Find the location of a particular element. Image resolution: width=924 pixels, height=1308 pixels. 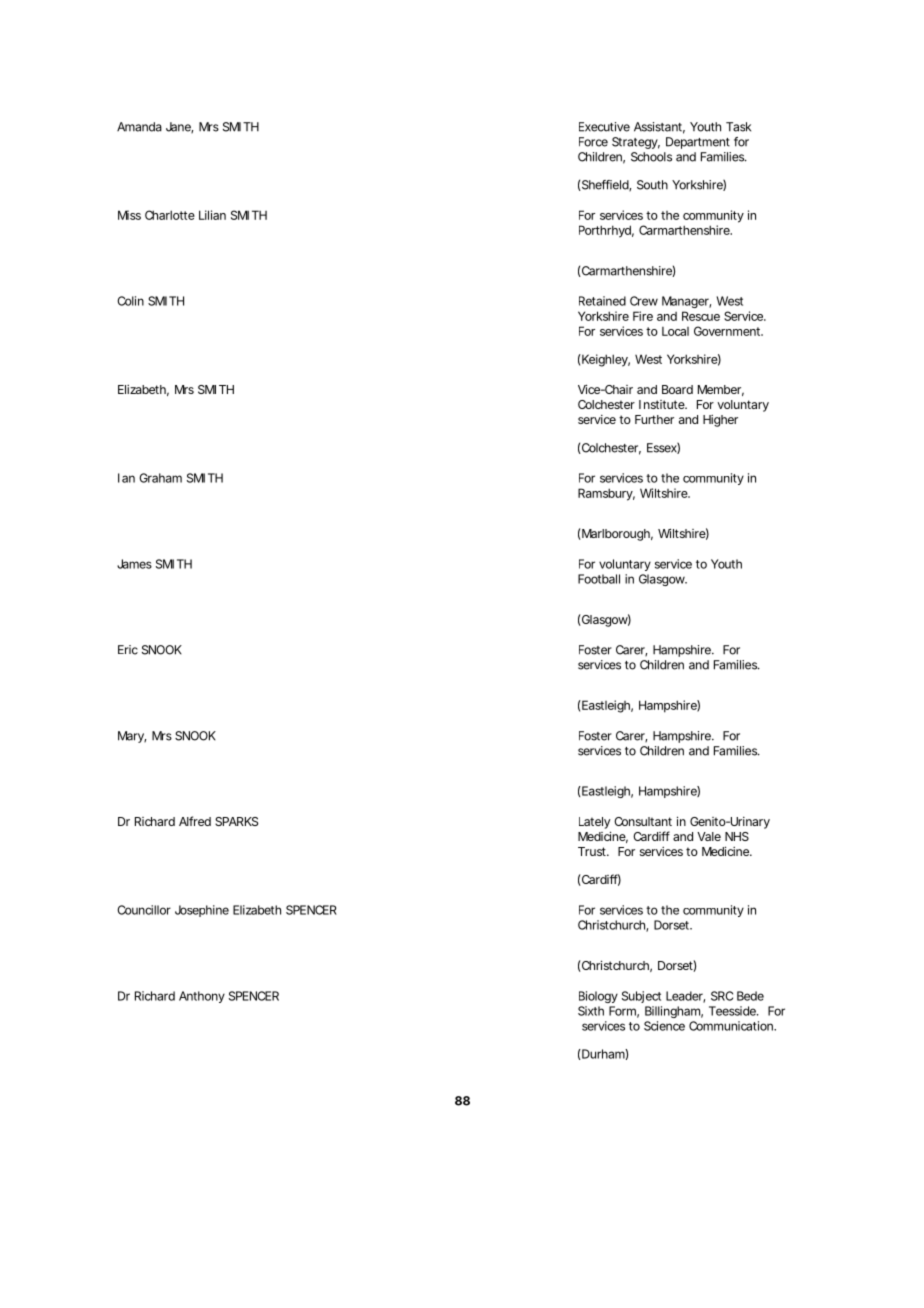

Further is located at coordinates (654, 419).
